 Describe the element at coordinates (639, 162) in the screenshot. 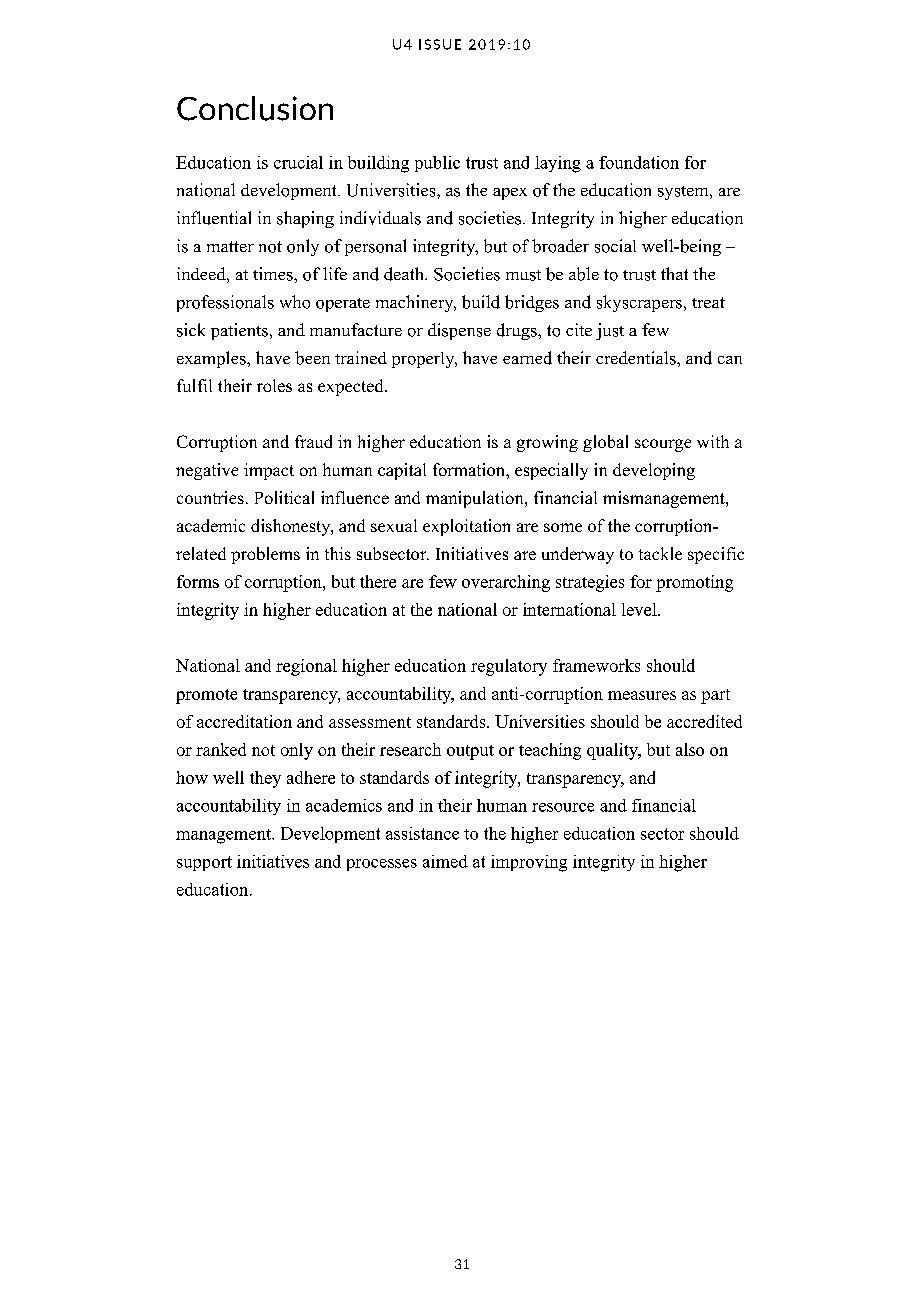

I see `foundation` at that location.
